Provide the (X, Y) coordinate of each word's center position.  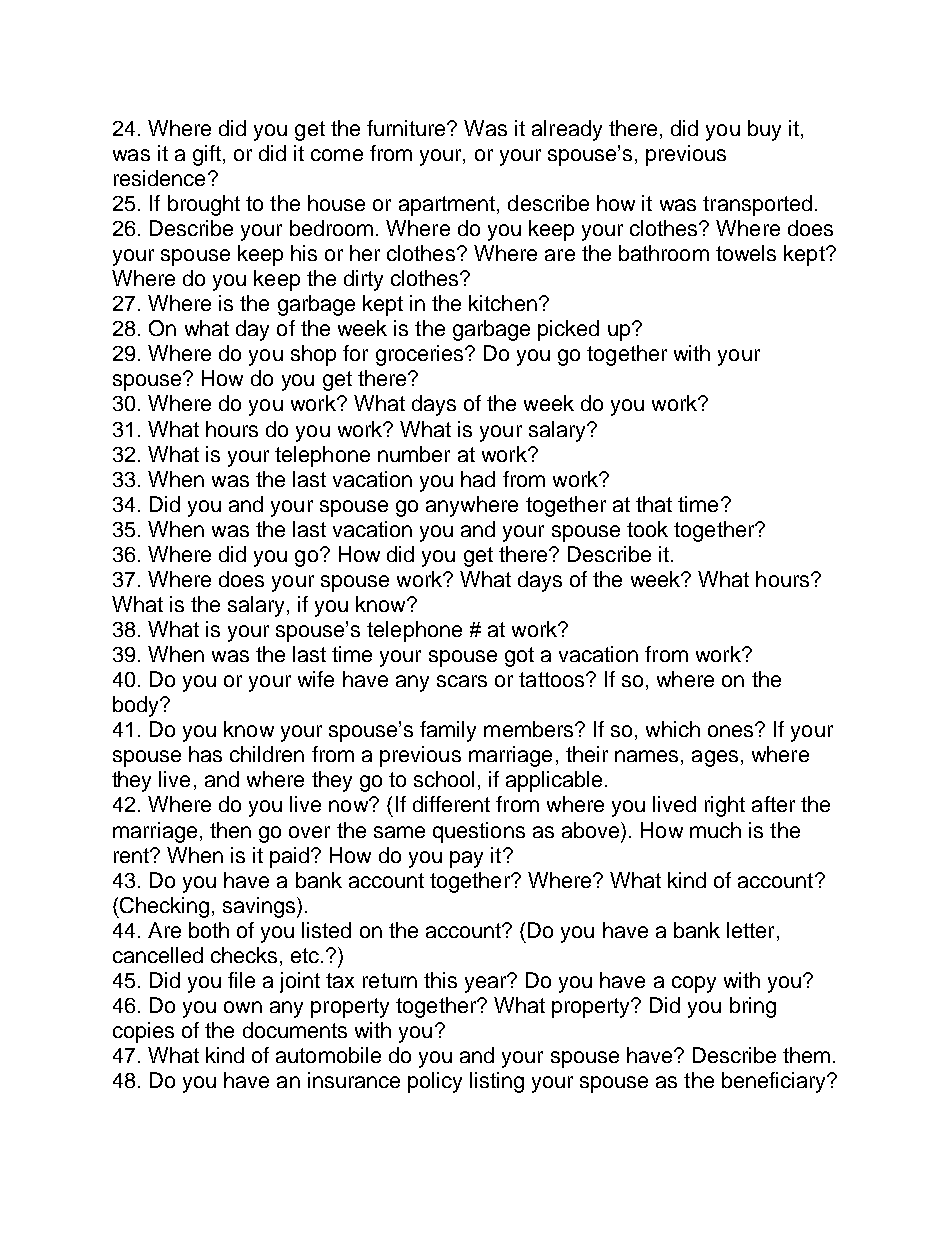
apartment (447, 206)
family (448, 731)
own (243, 1007)
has (205, 754)
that (654, 504)
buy (764, 130)
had (478, 479)
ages (715, 758)
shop (313, 355)
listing (497, 1082)
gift (207, 155)
